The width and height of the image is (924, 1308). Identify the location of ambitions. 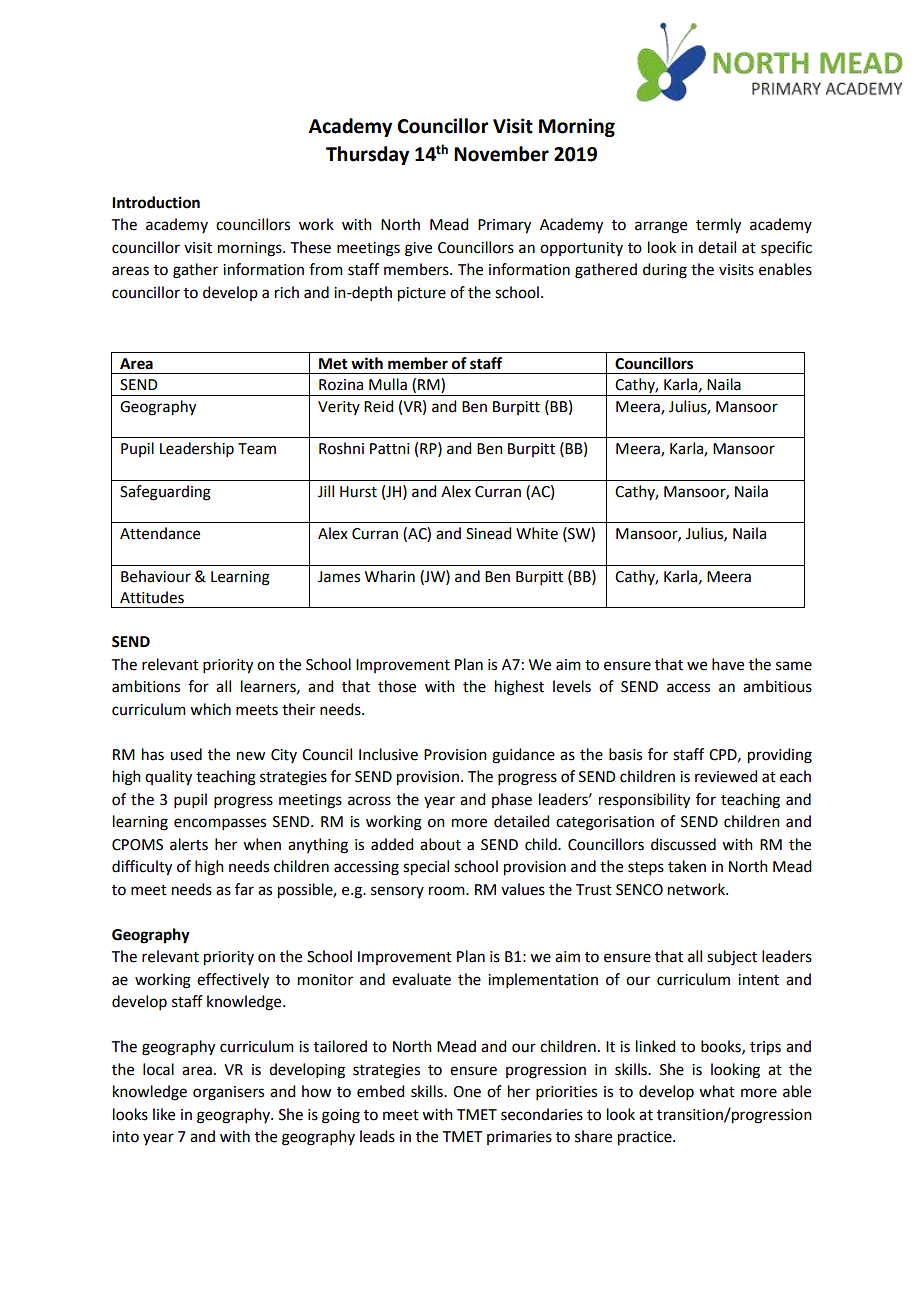
(146, 686).
